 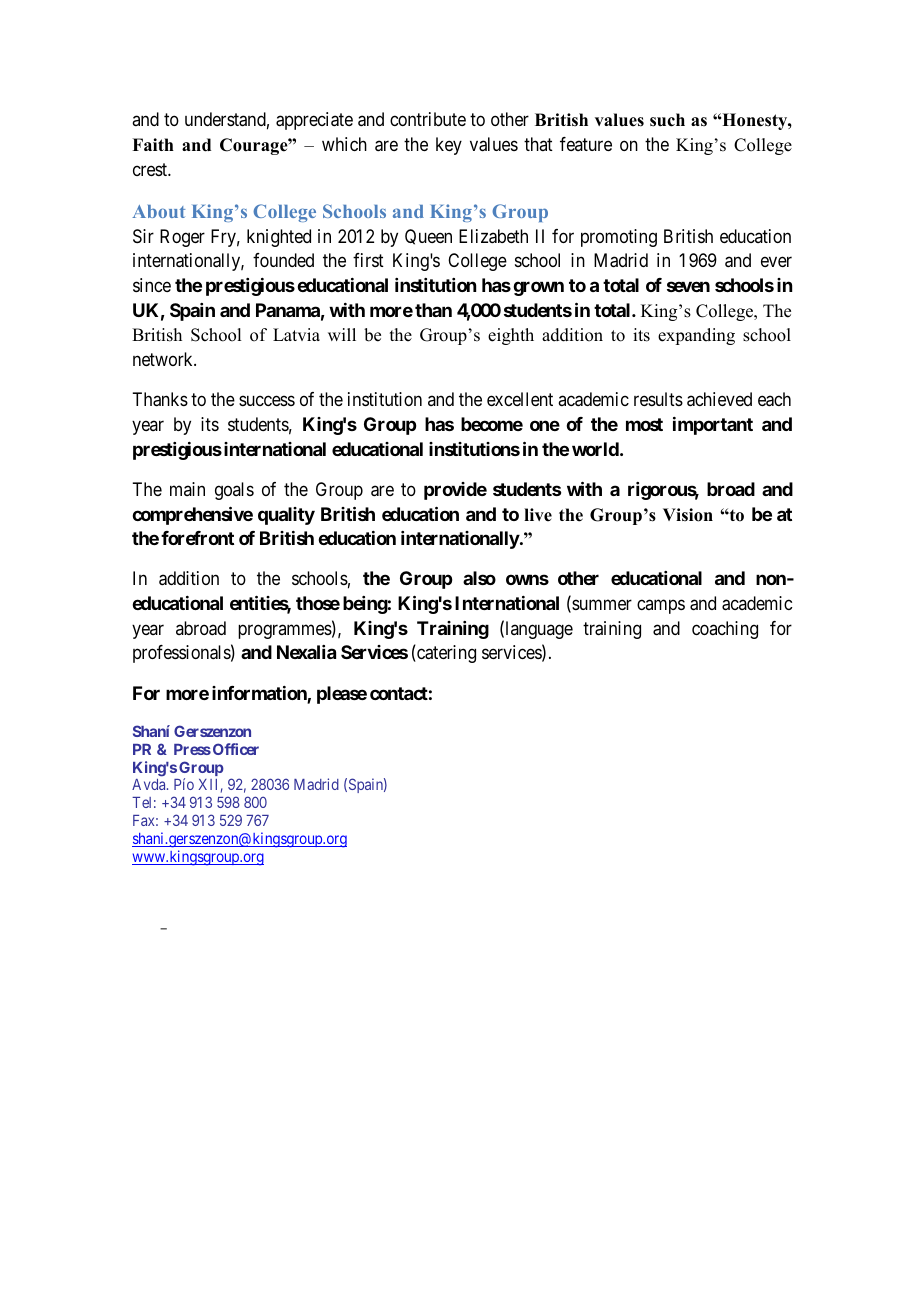 I want to click on success, so click(x=267, y=401).
